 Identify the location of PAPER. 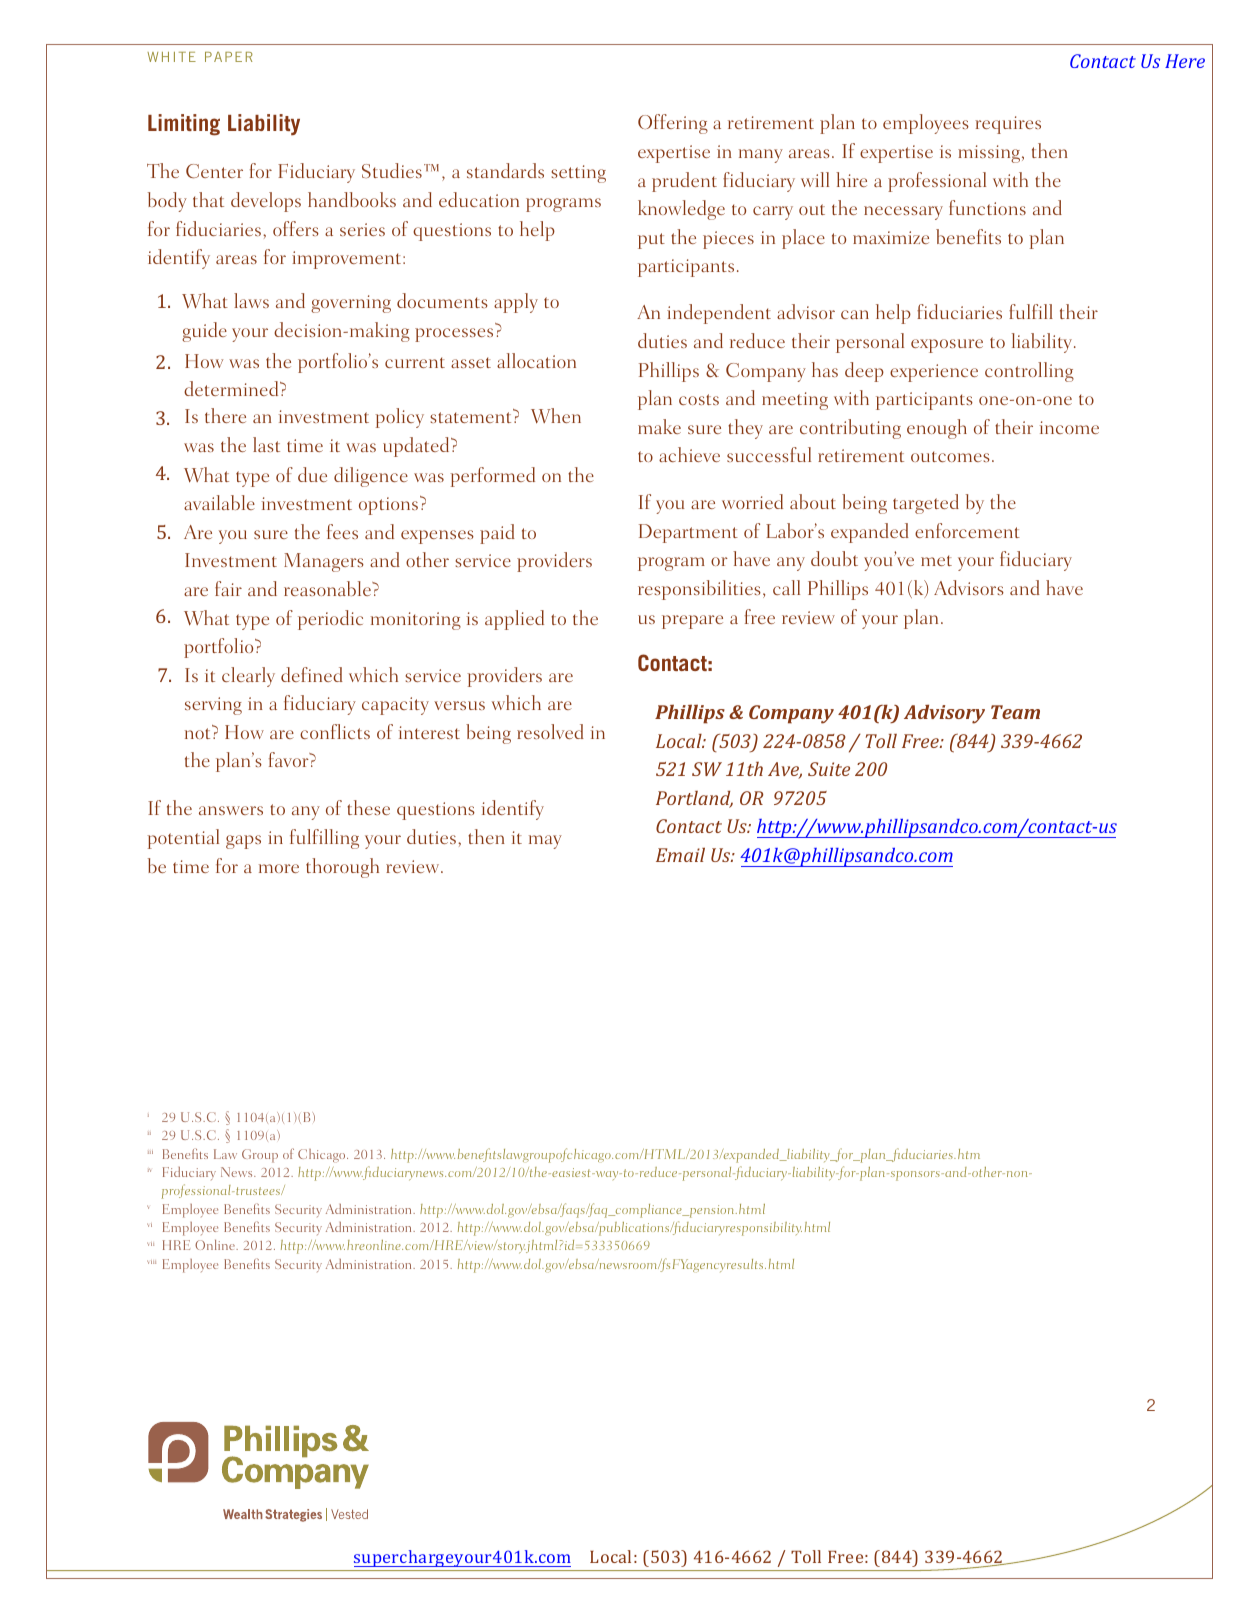
(229, 57).
